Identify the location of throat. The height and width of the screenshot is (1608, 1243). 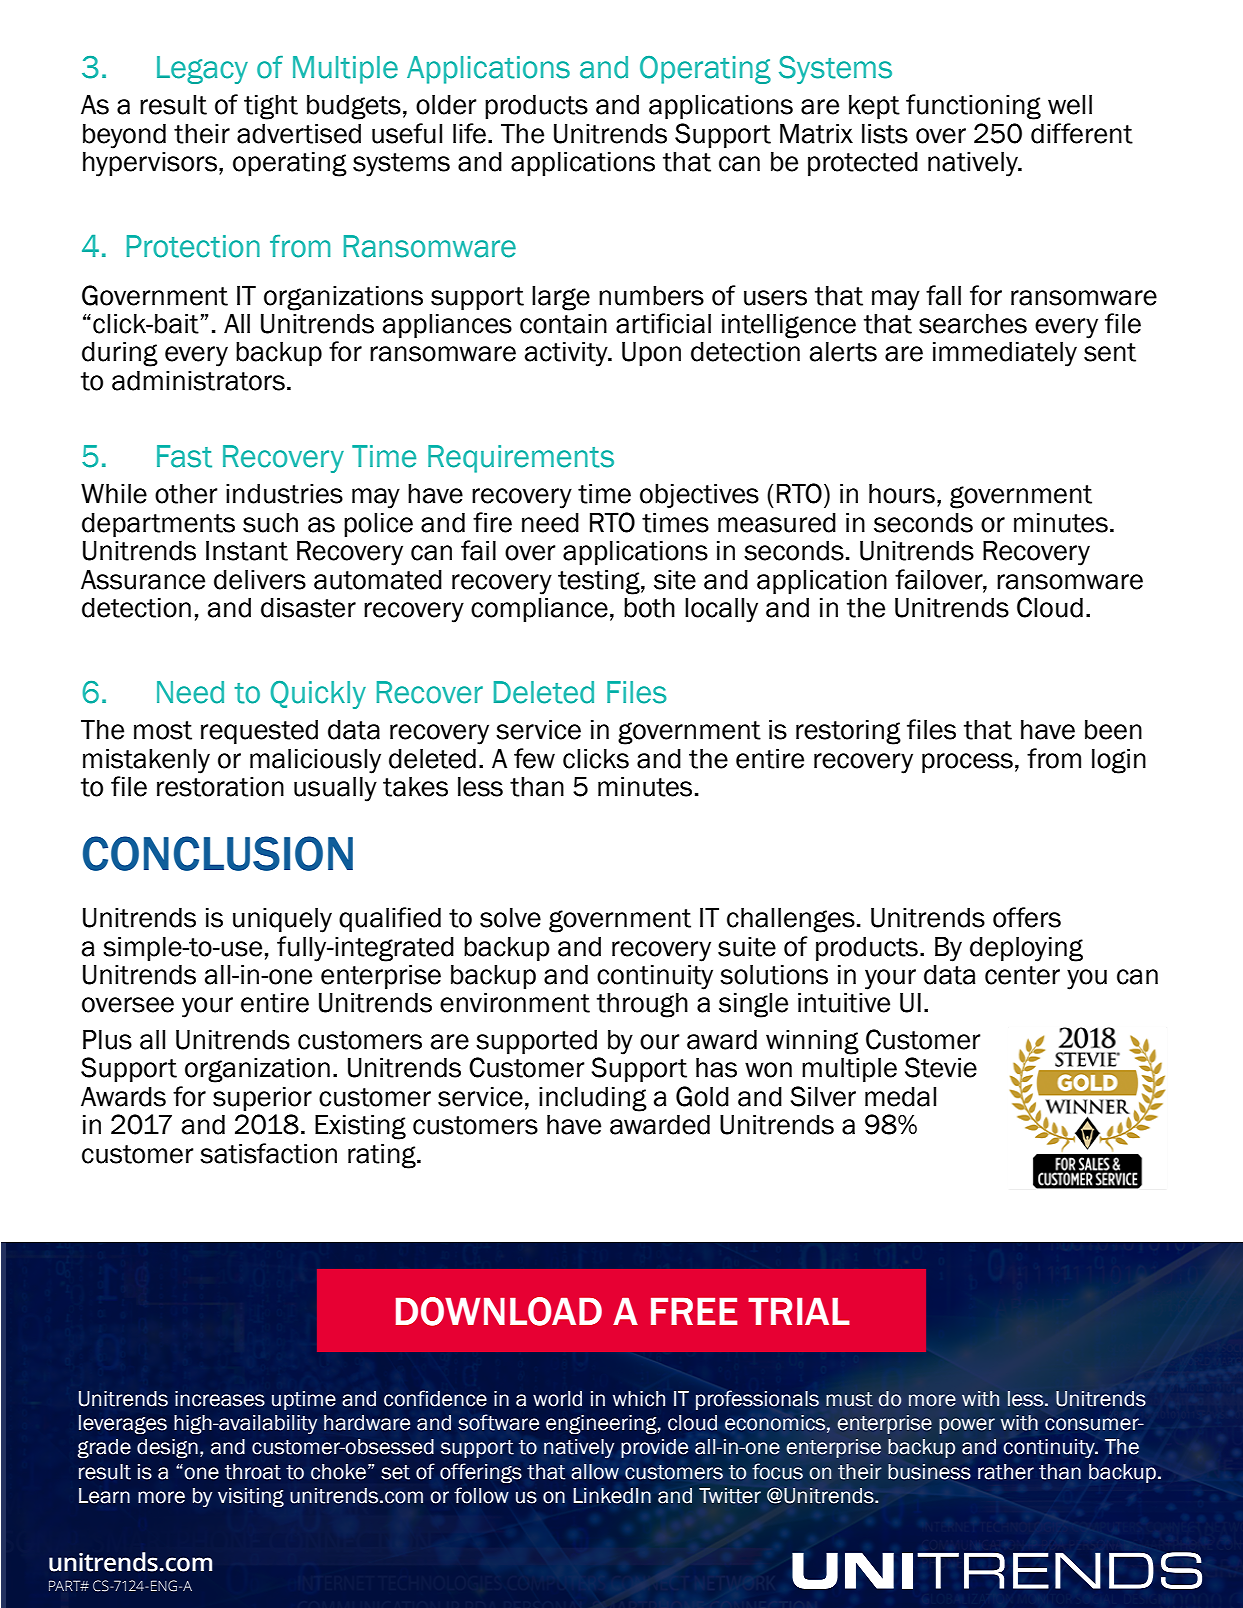
(253, 1472).
